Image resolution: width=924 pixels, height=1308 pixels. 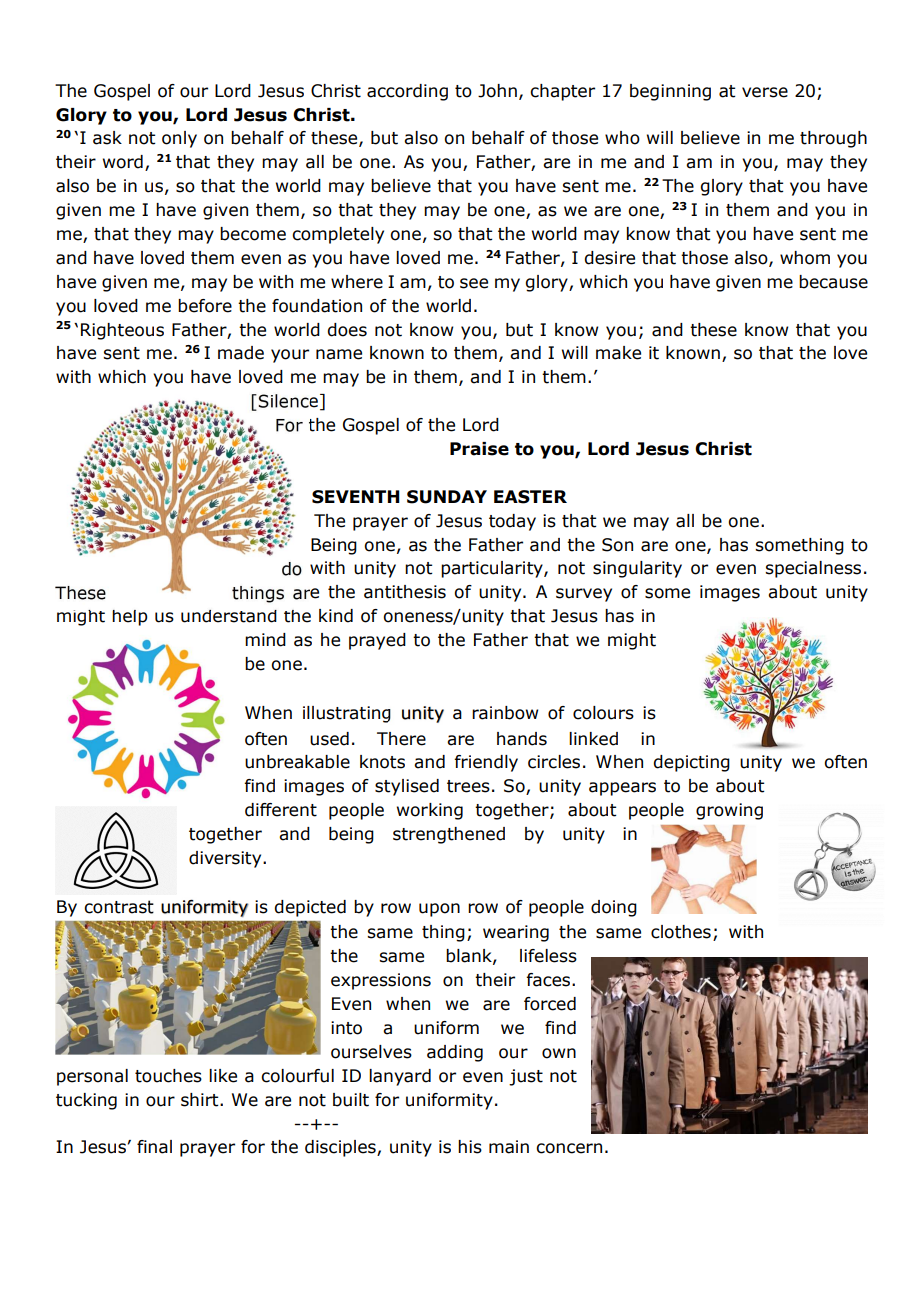 What do you see at coordinates (241, 353) in the screenshot?
I see `made` at bounding box center [241, 353].
